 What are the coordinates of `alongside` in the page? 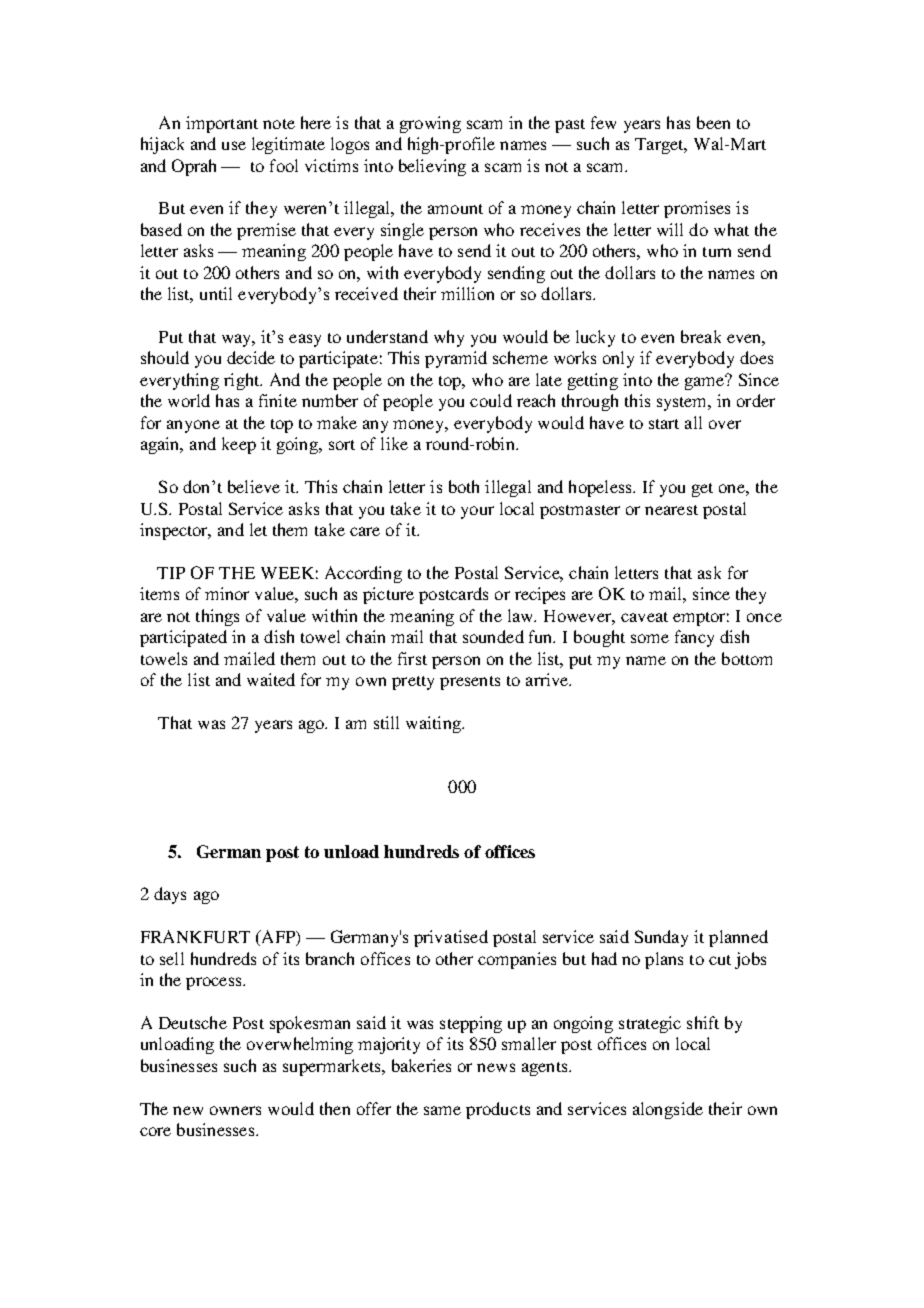 It's located at (668, 1110).
